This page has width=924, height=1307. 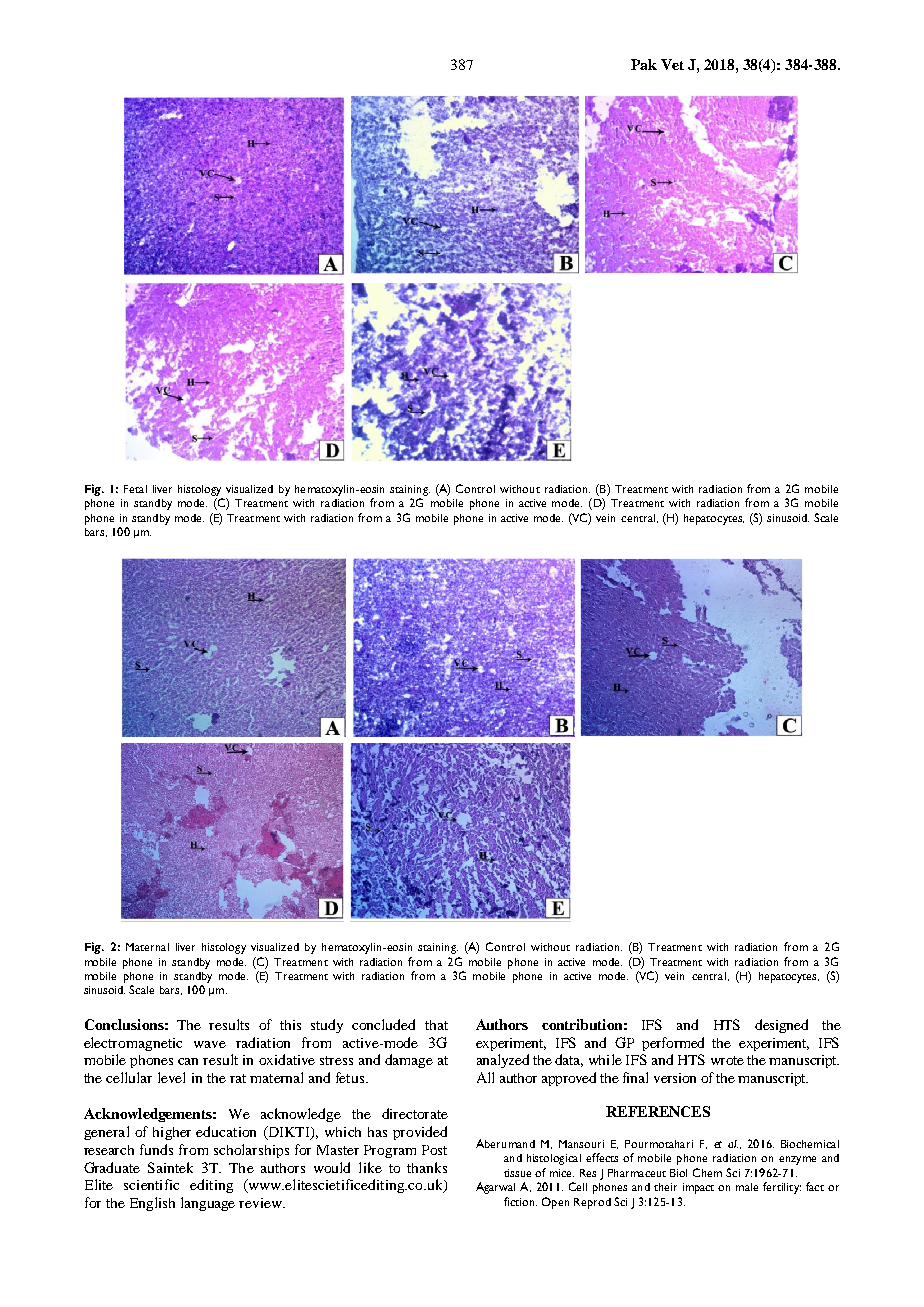 What do you see at coordinates (135, 489) in the page?
I see `Fetal` at bounding box center [135, 489].
